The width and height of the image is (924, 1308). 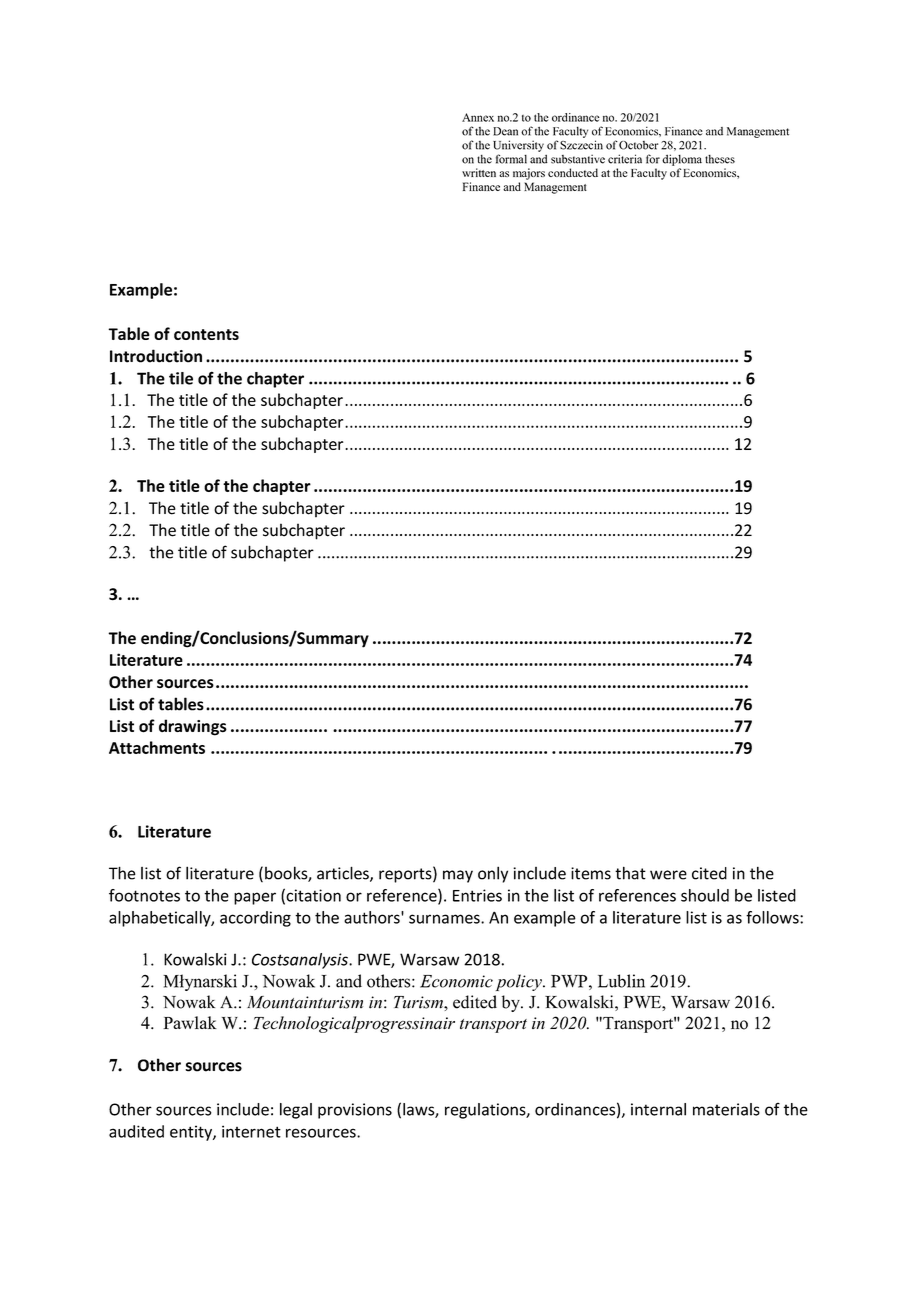 I want to click on provisions, so click(x=355, y=1111).
